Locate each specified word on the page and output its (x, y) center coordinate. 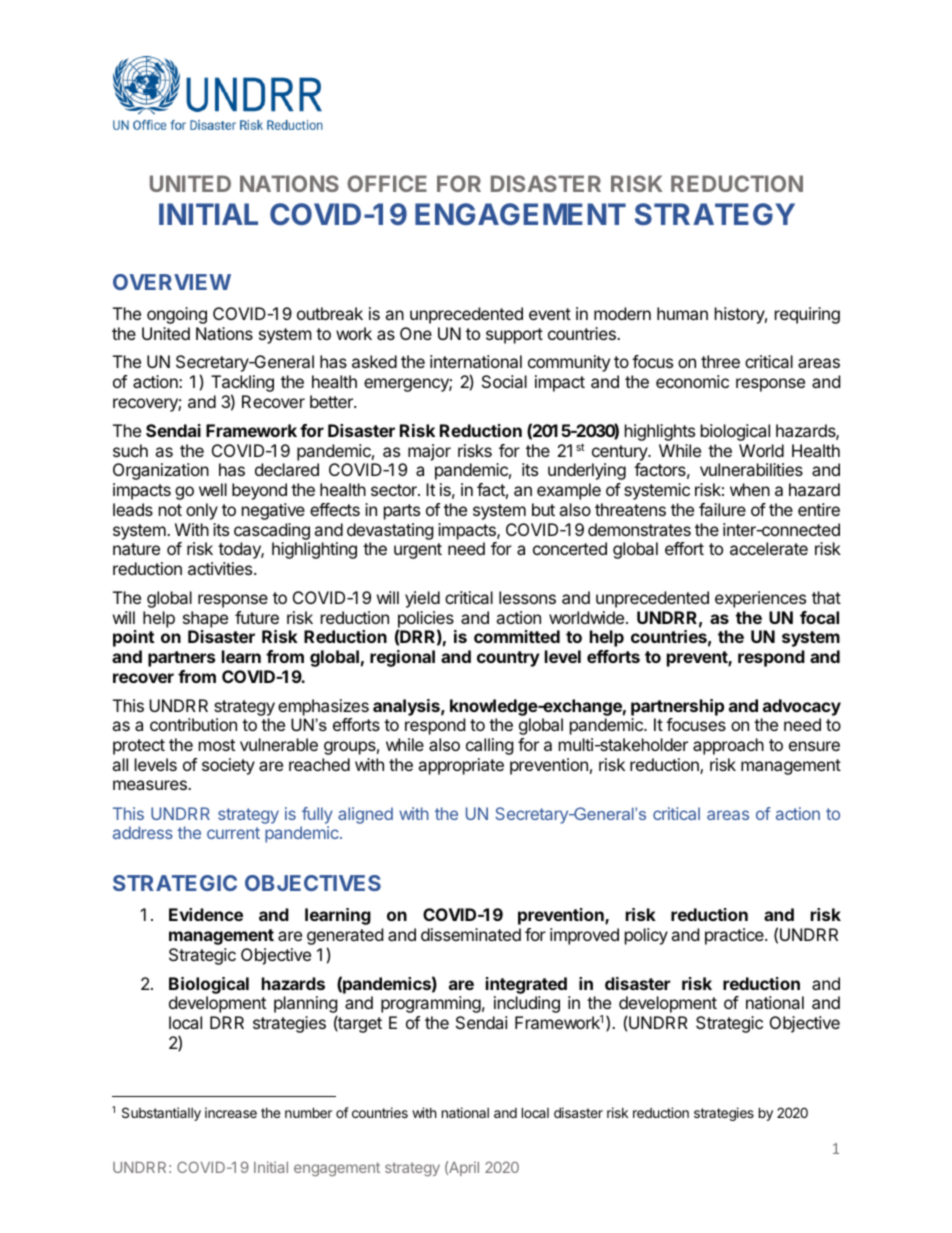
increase (231, 1112)
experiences (760, 599)
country (508, 659)
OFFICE (387, 183)
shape (205, 619)
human (682, 313)
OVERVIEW (172, 282)
